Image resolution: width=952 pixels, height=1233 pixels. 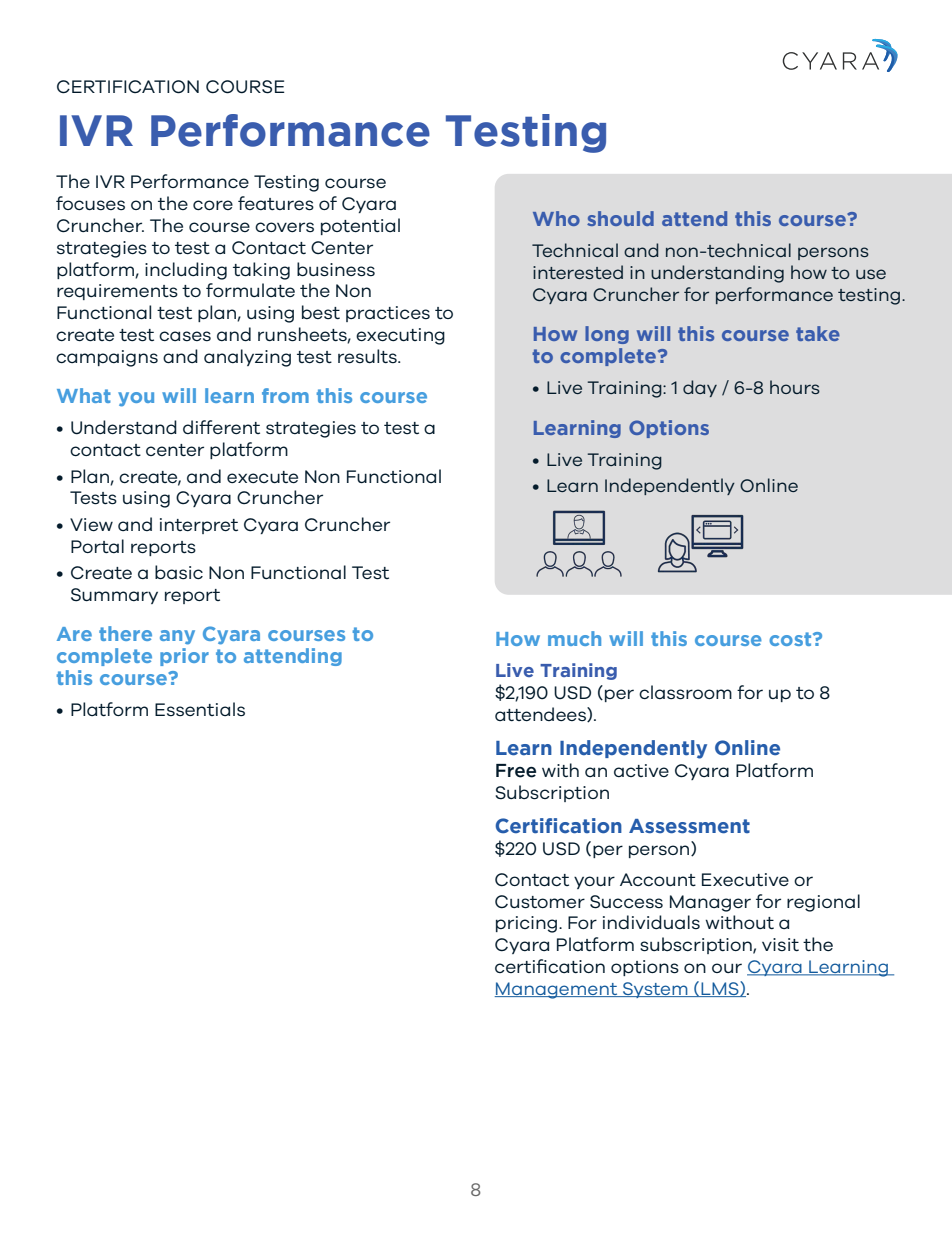 I want to click on different, so click(x=221, y=427).
